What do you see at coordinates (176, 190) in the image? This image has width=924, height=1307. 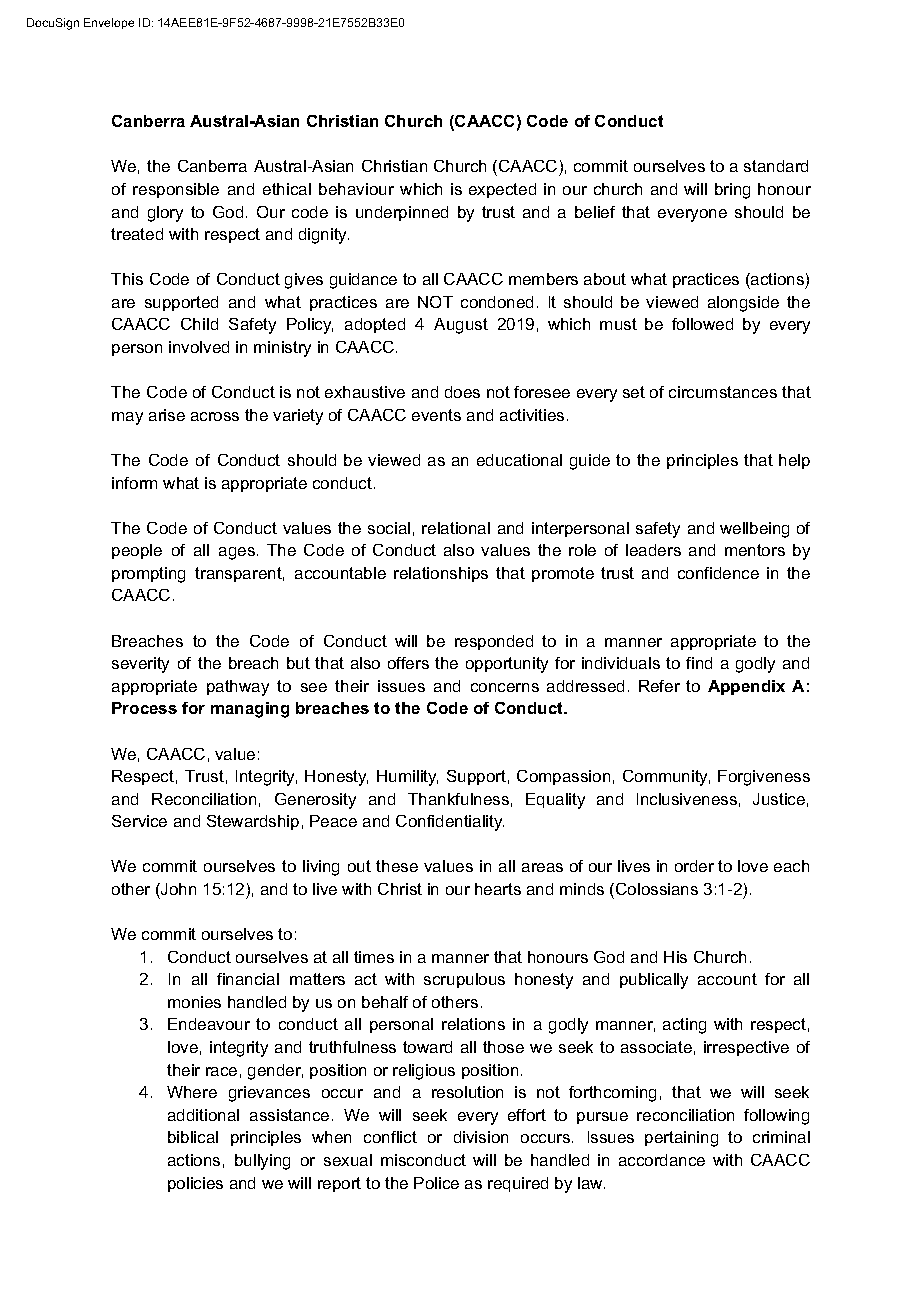 I see `responsible` at bounding box center [176, 190].
